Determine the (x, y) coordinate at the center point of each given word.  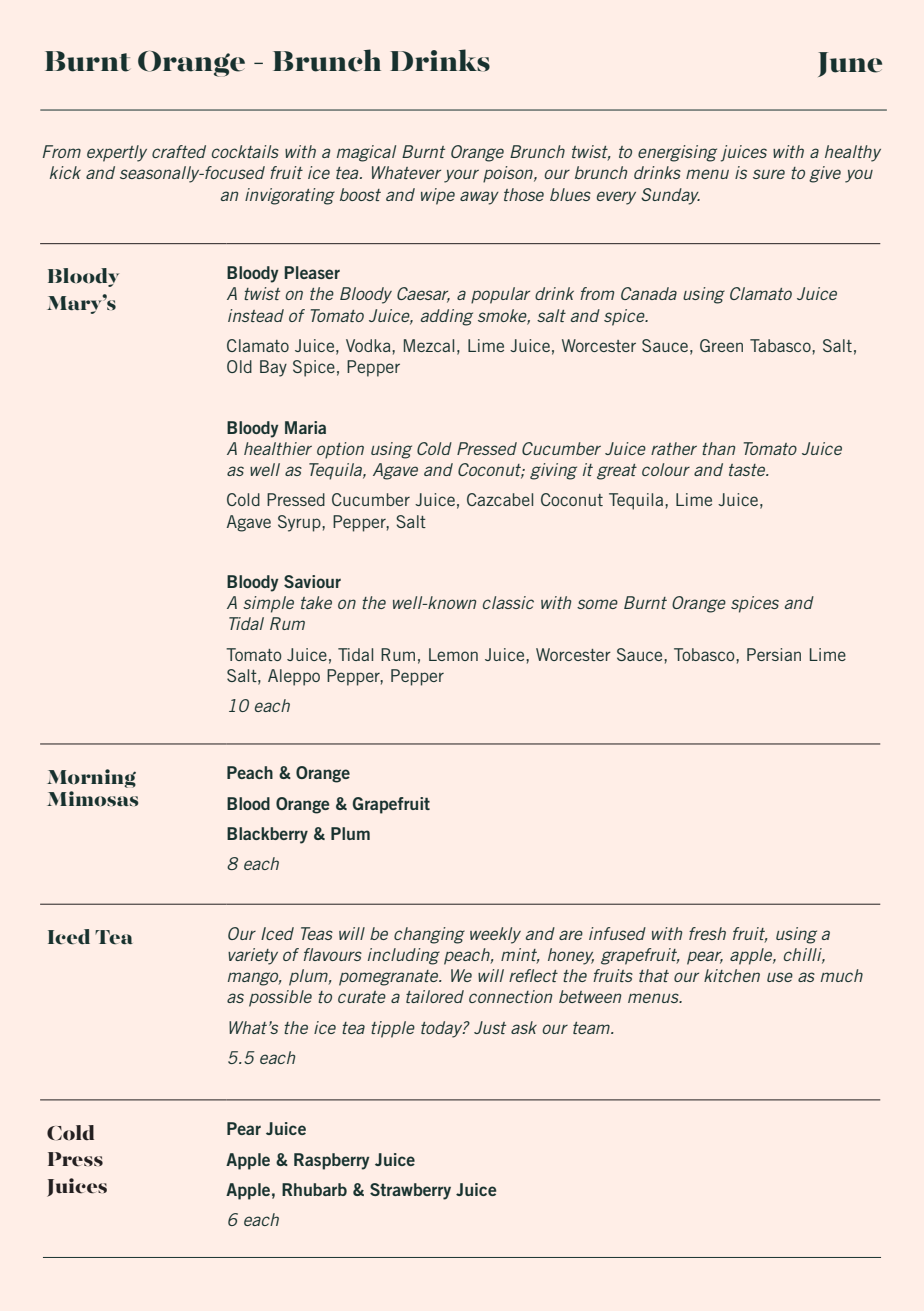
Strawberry (410, 1191)
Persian (774, 654)
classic (508, 602)
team (593, 1028)
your (461, 176)
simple (268, 604)
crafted (179, 151)
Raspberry (332, 1161)
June (850, 64)
